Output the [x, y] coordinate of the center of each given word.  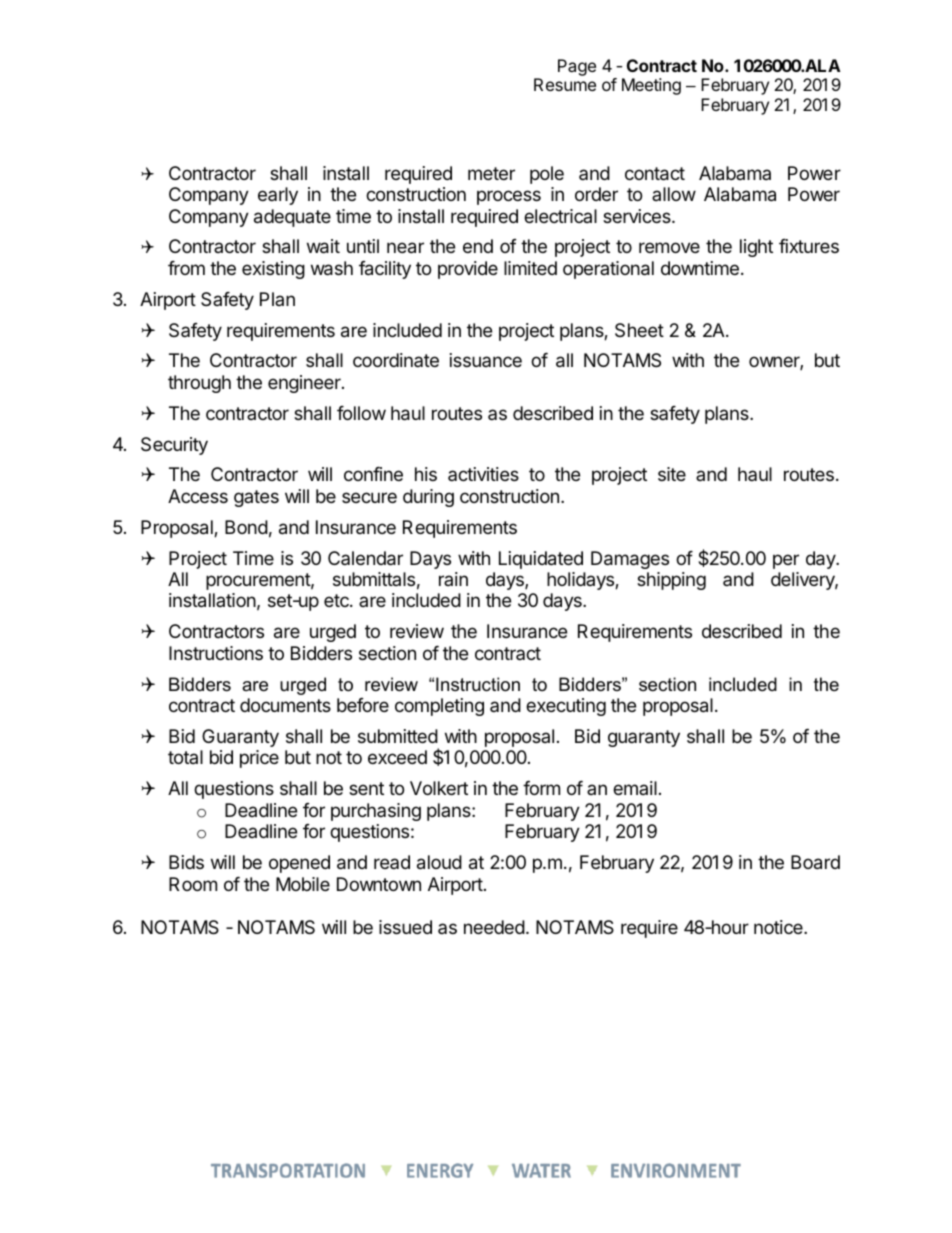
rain [453, 579]
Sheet [639, 330]
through [199, 384]
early [278, 196]
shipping [671, 581]
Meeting [651, 86]
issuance [486, 360]
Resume [565, 84]
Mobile [303, 884]
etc [337, 600]
